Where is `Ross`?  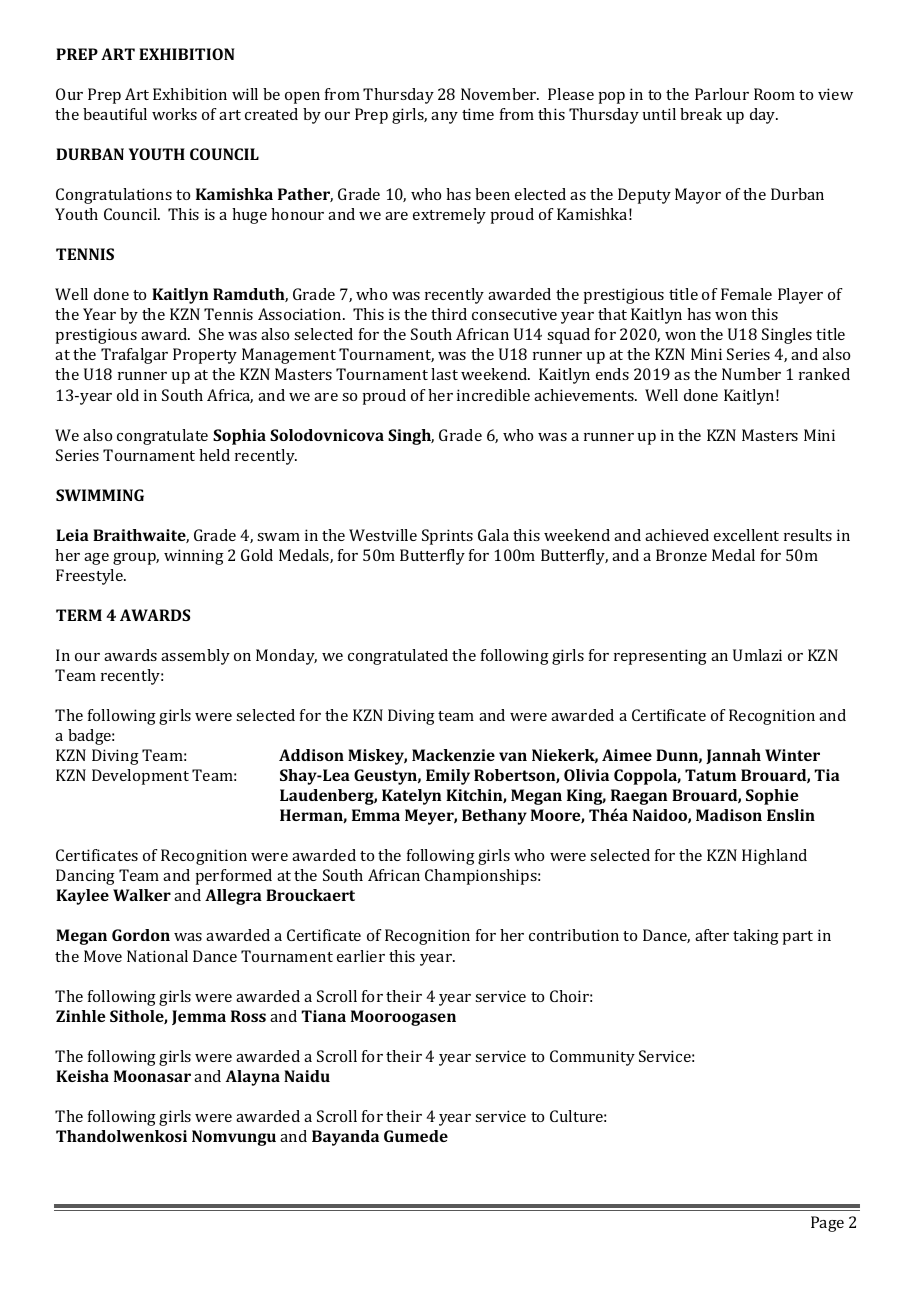 Ross is located at coordinates (248, 1016).
